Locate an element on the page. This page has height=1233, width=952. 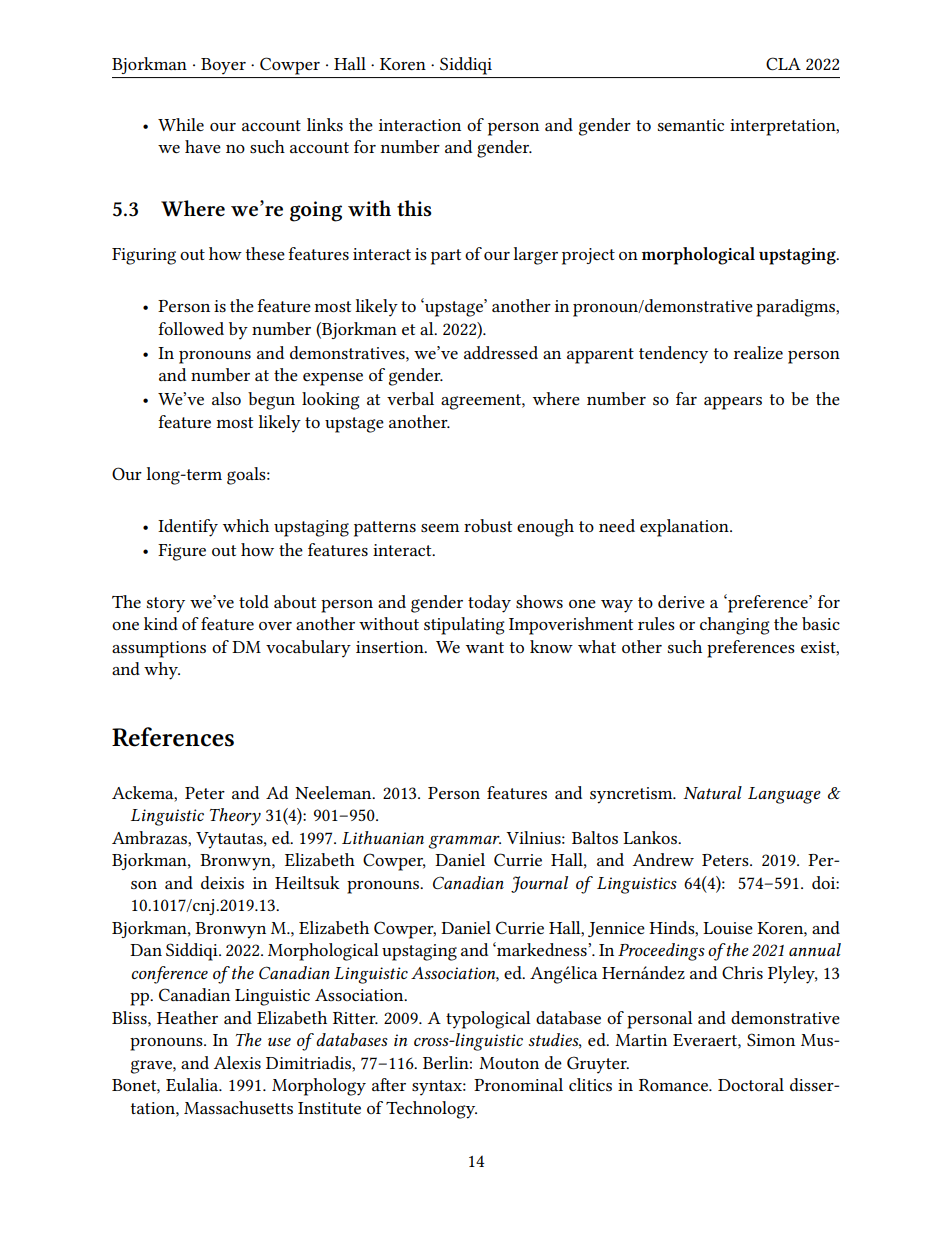
this is located at coordinates (414, 208).
